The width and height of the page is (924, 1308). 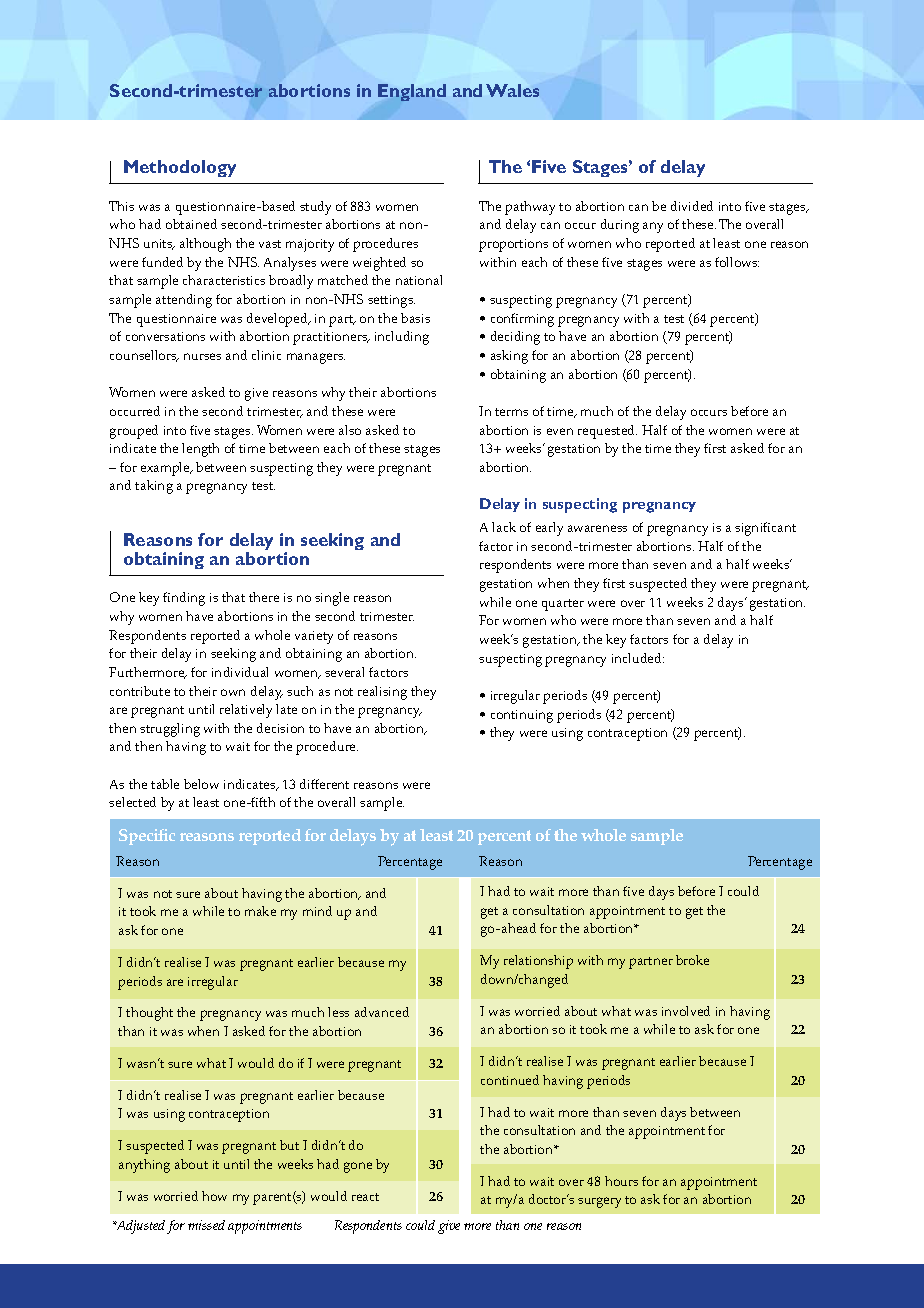 What do you see at coordinates (240, 672) in the page?
I see `individual` at bounding box center [240, 672].
